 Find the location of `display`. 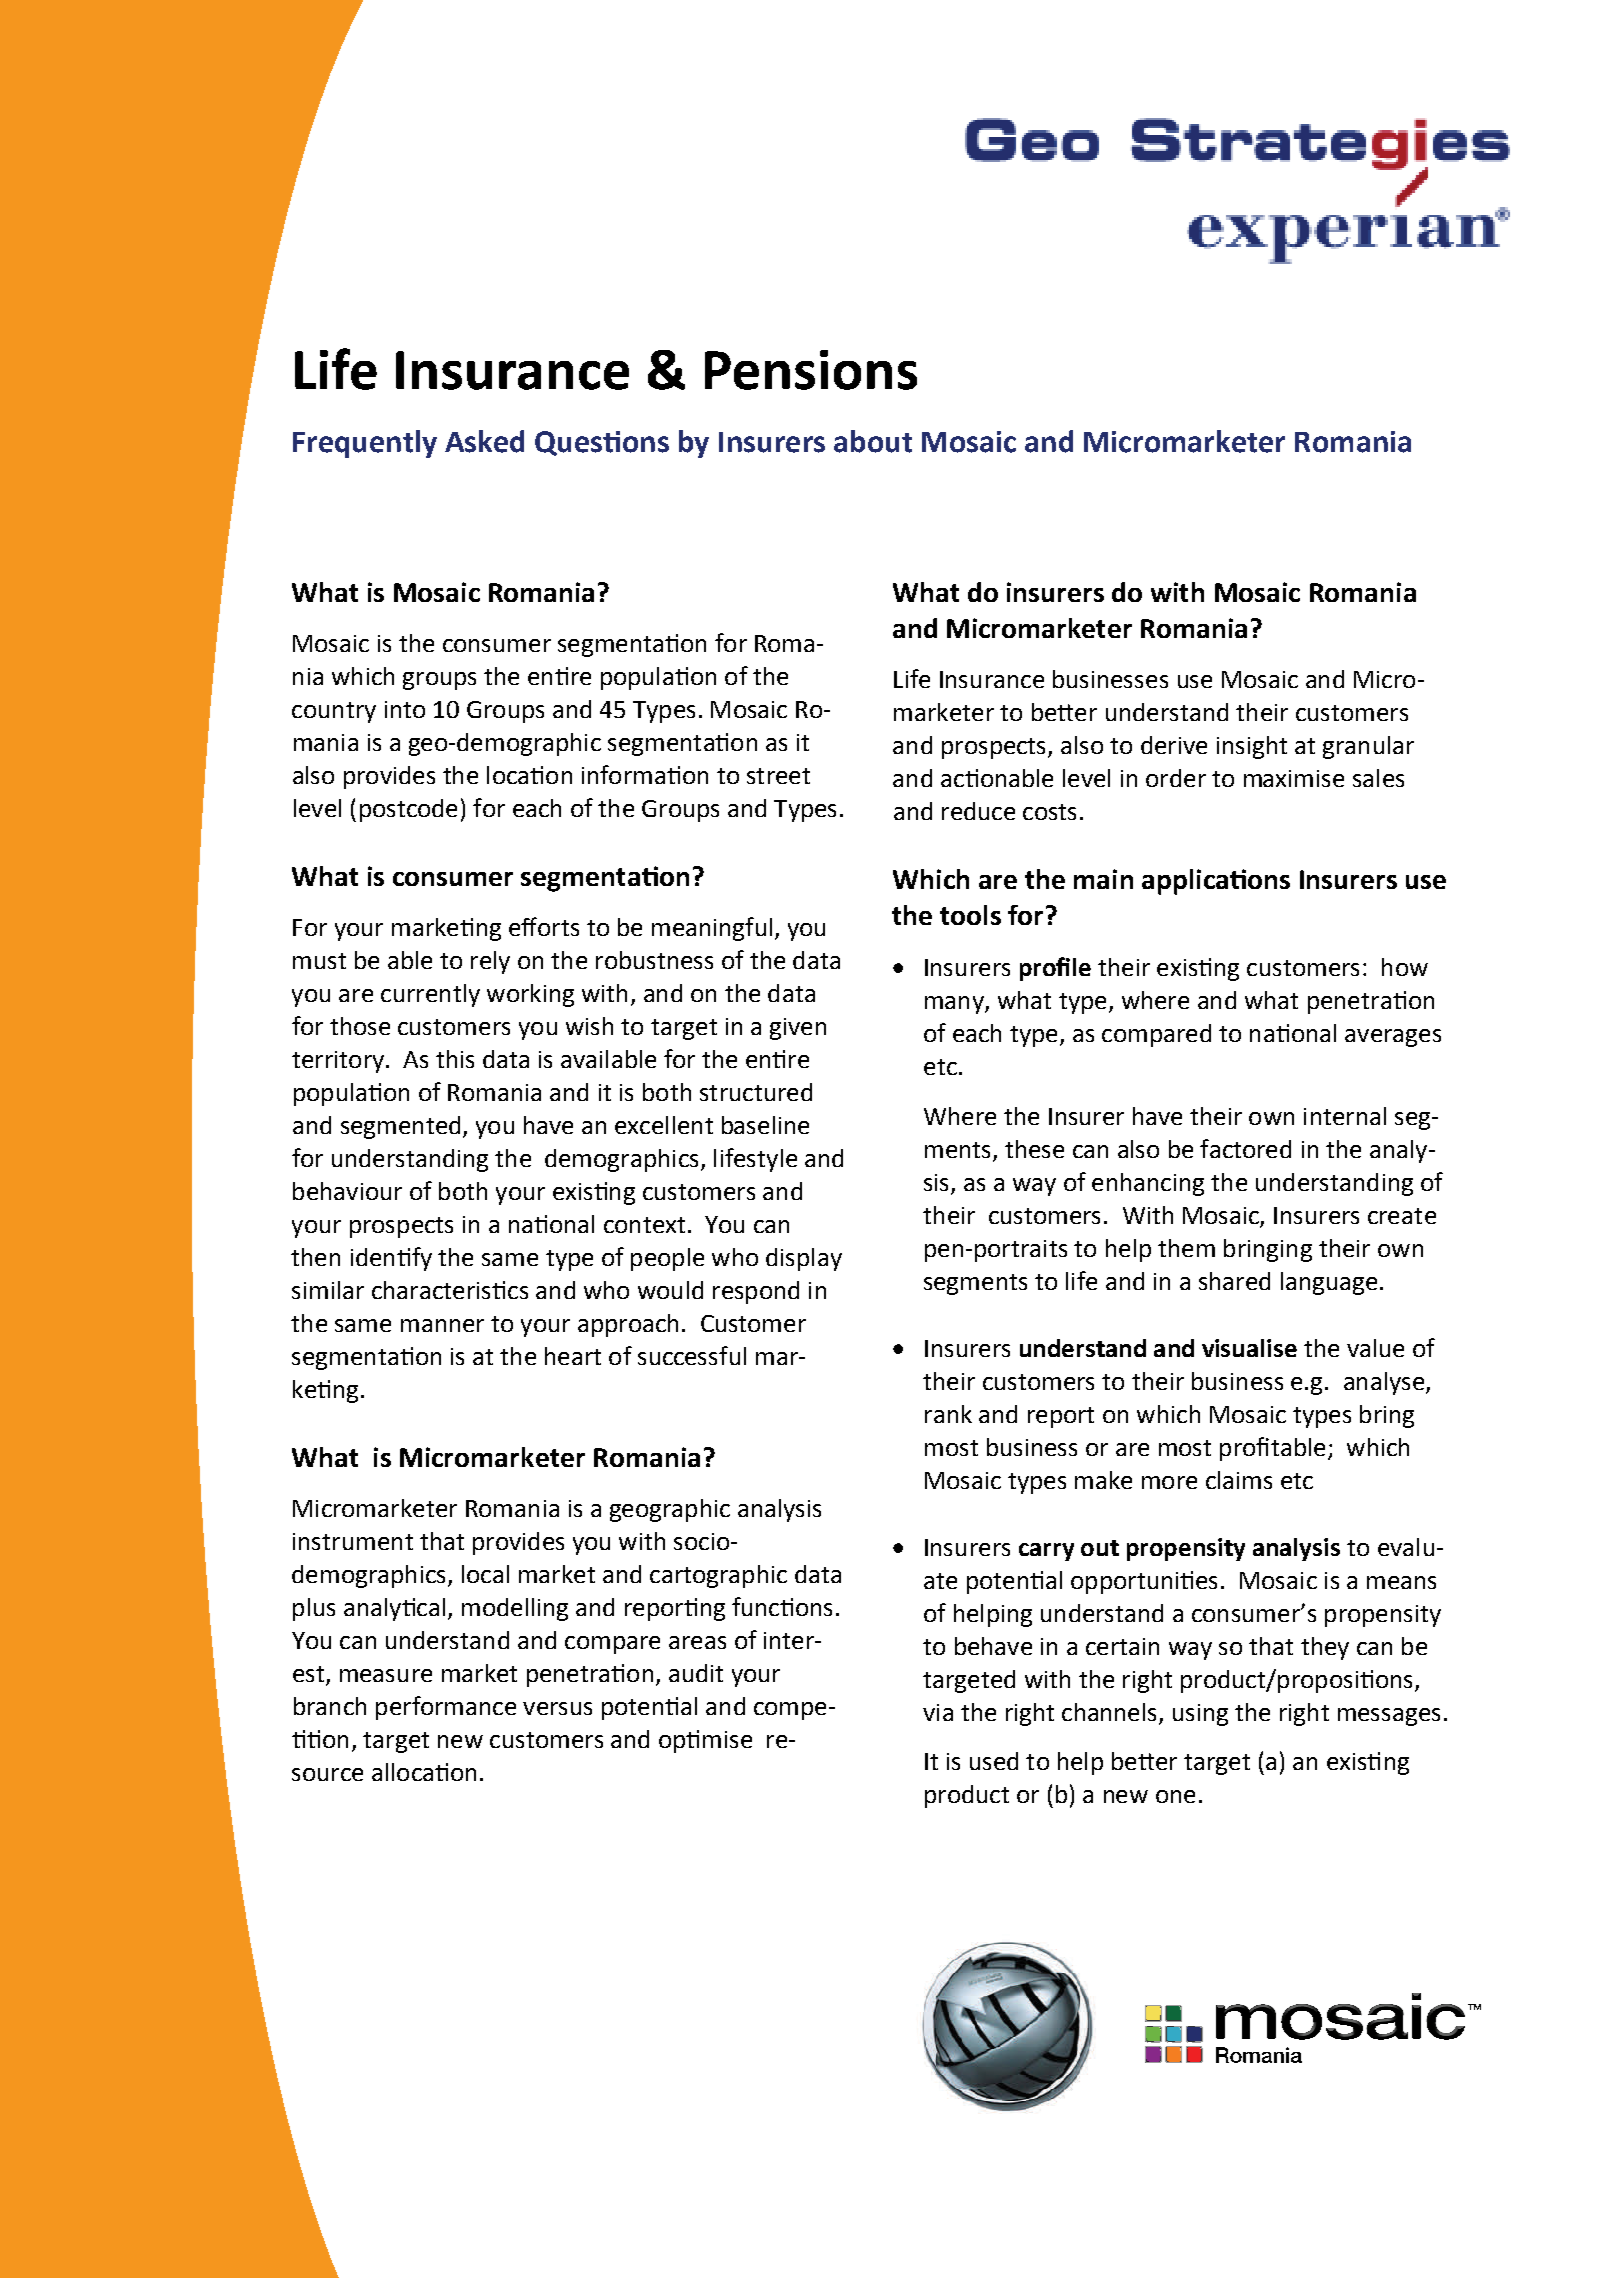

display is located at coordinates (804, 1259).
